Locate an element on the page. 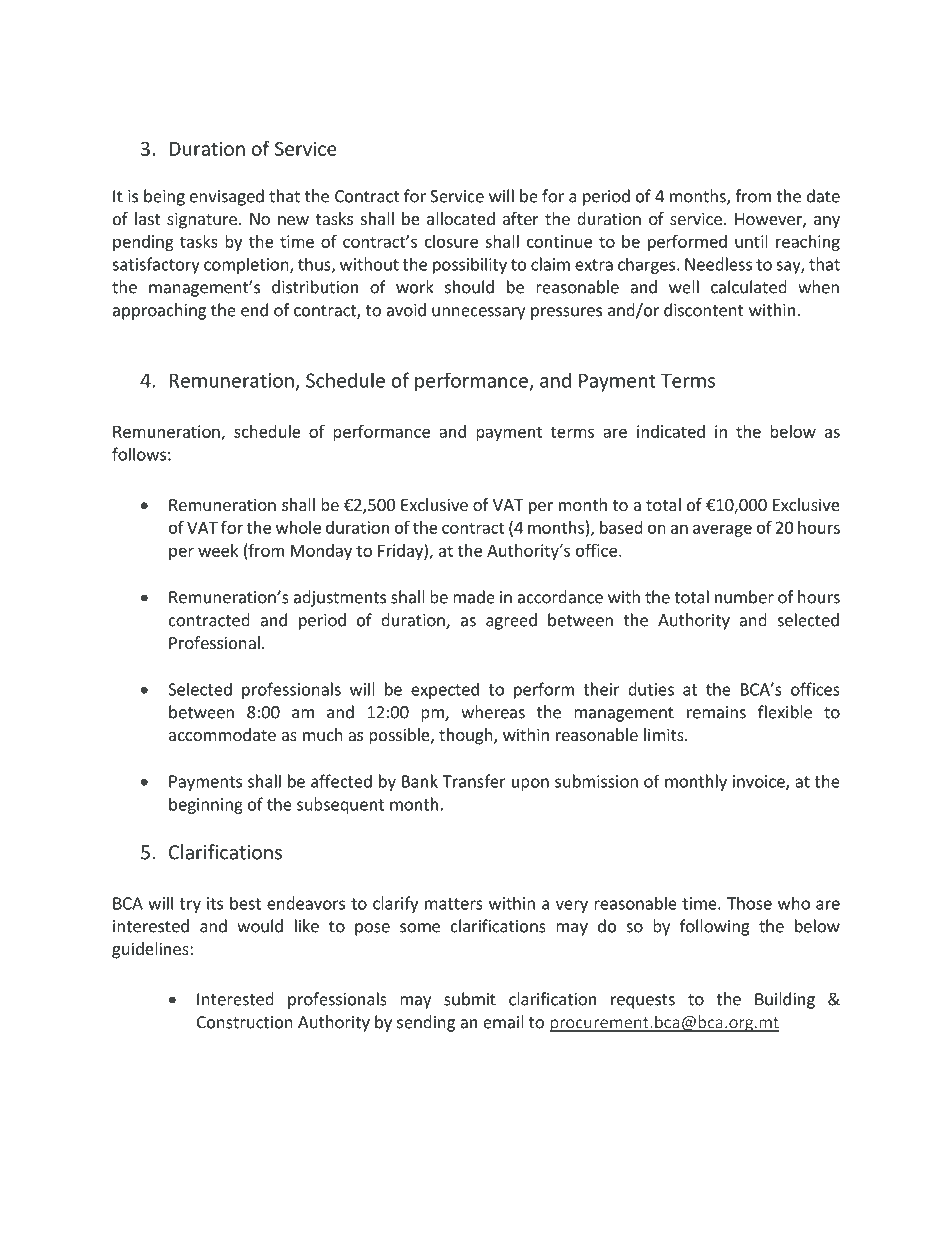 This image has height=1233, width=952. until is located at coordinates (751, 241).
